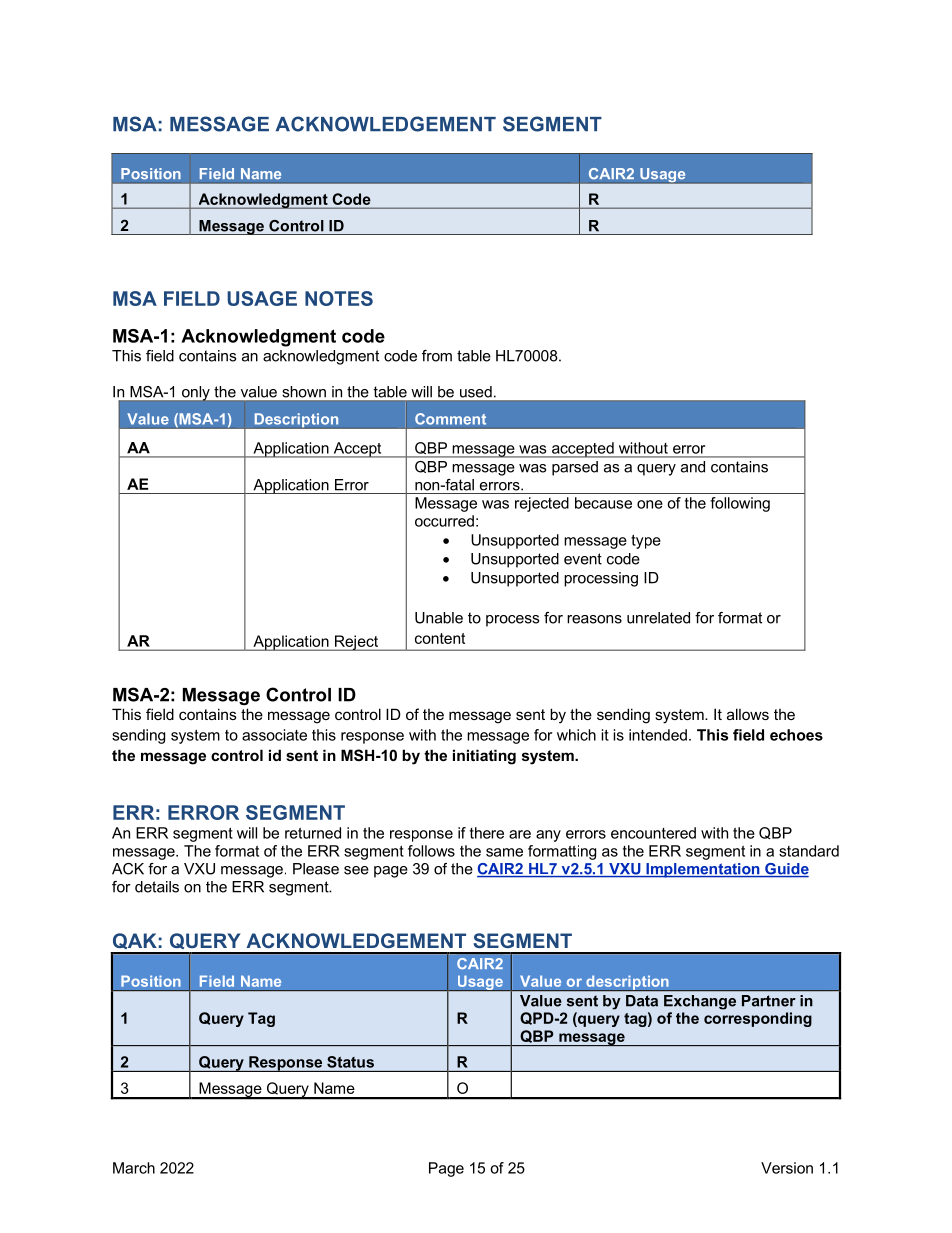 The height and width of the image is (1233, 952). What do you see at coordinates (437, 356) in the image?
I see `from` at bounding box center [437, 356].
